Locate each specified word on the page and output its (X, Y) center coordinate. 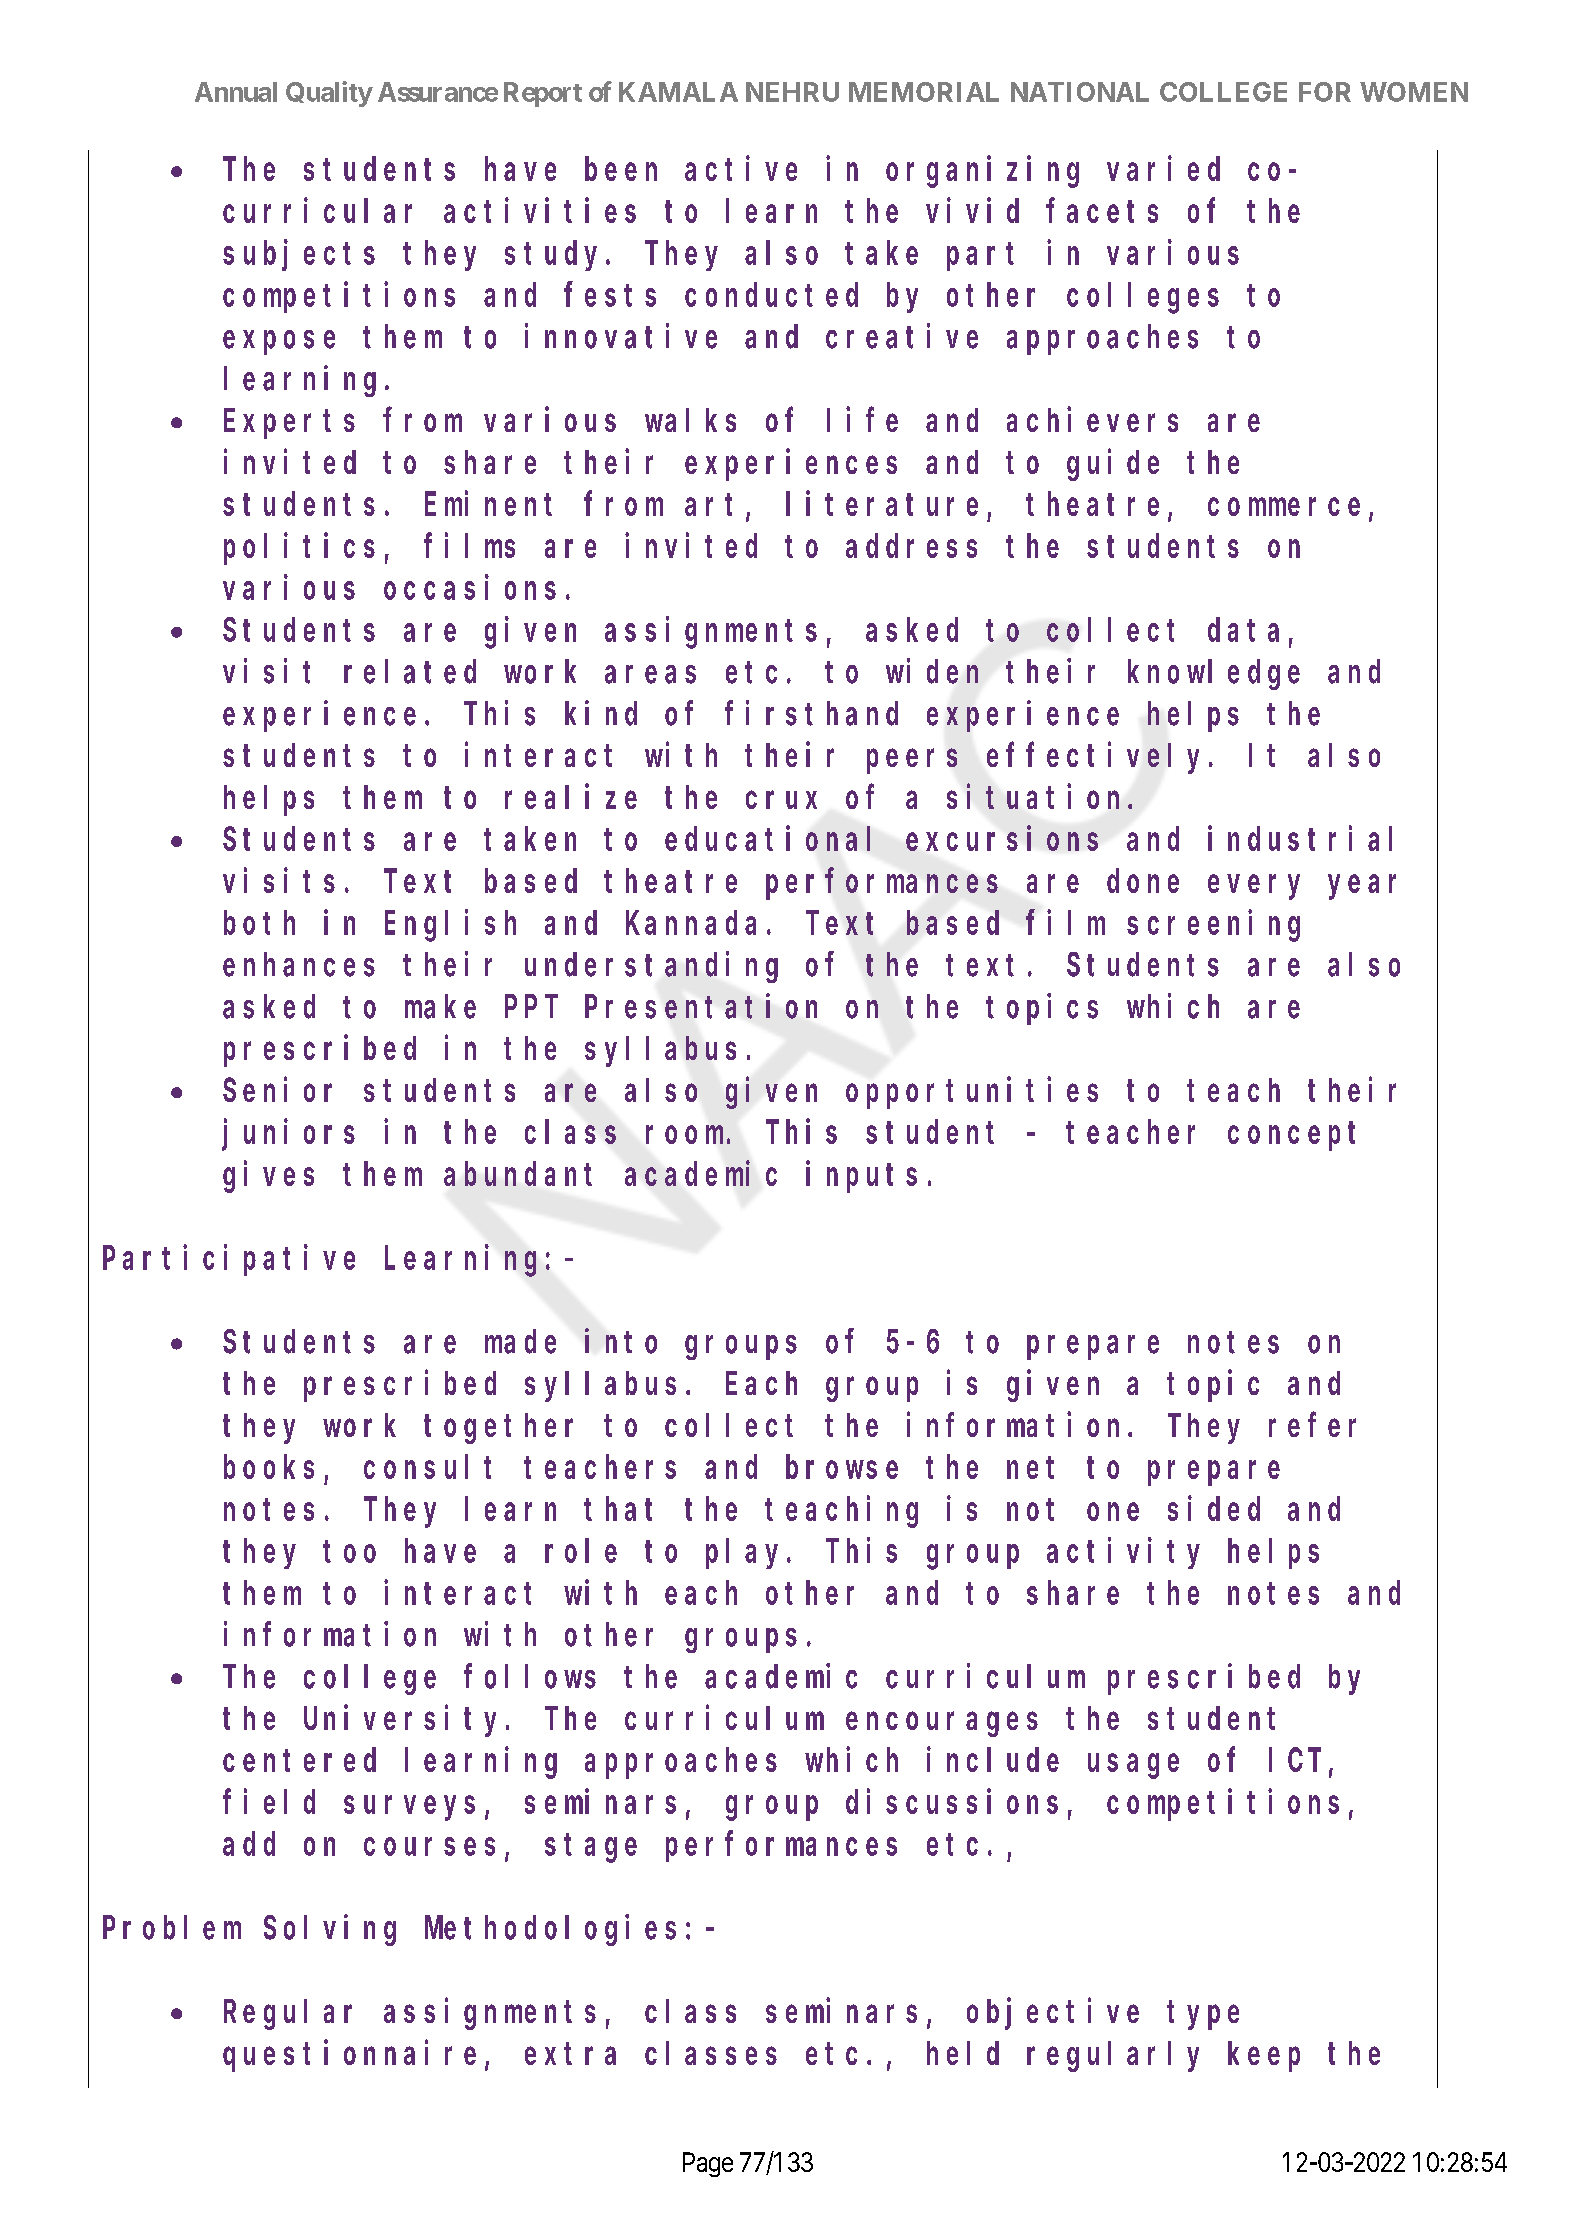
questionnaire (349, 2056)
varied (1163, 168)
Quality (329, 94)
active (741, 168)
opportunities (972, 1093)
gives (268, 1177)
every (1254, 887)
